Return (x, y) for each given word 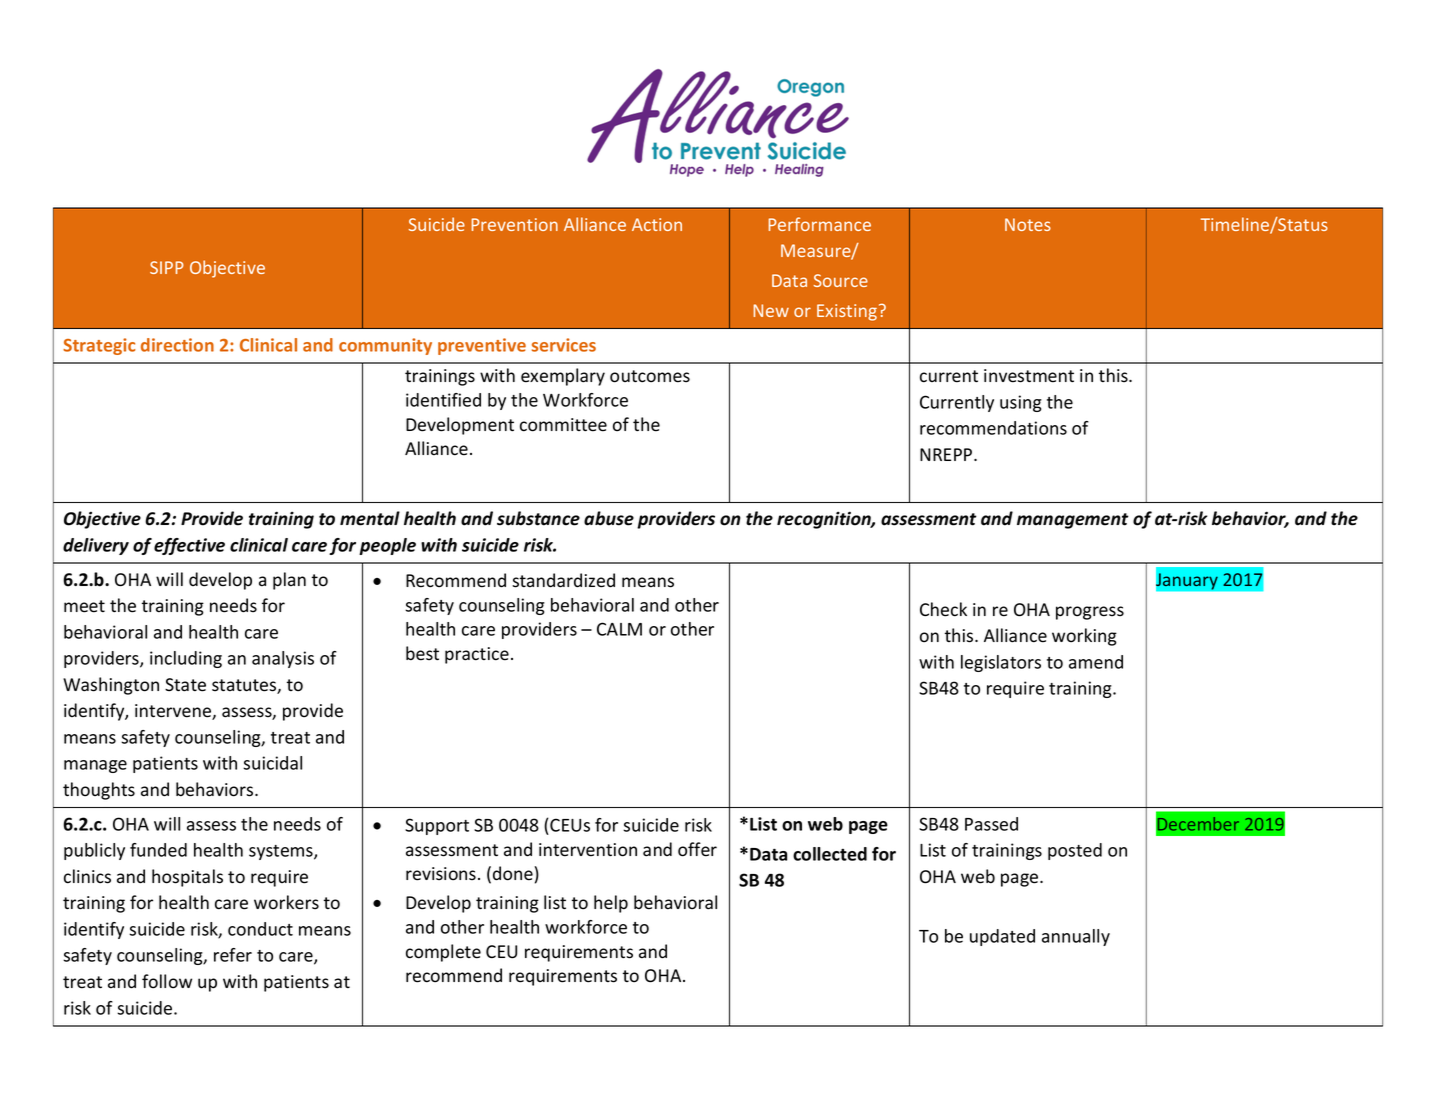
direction (177, 345)
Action (657, 224)
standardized (563, 580)
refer (233, 955)
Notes (1028, 224)
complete (443, 953)
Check (943, 609)
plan (289, 581)
